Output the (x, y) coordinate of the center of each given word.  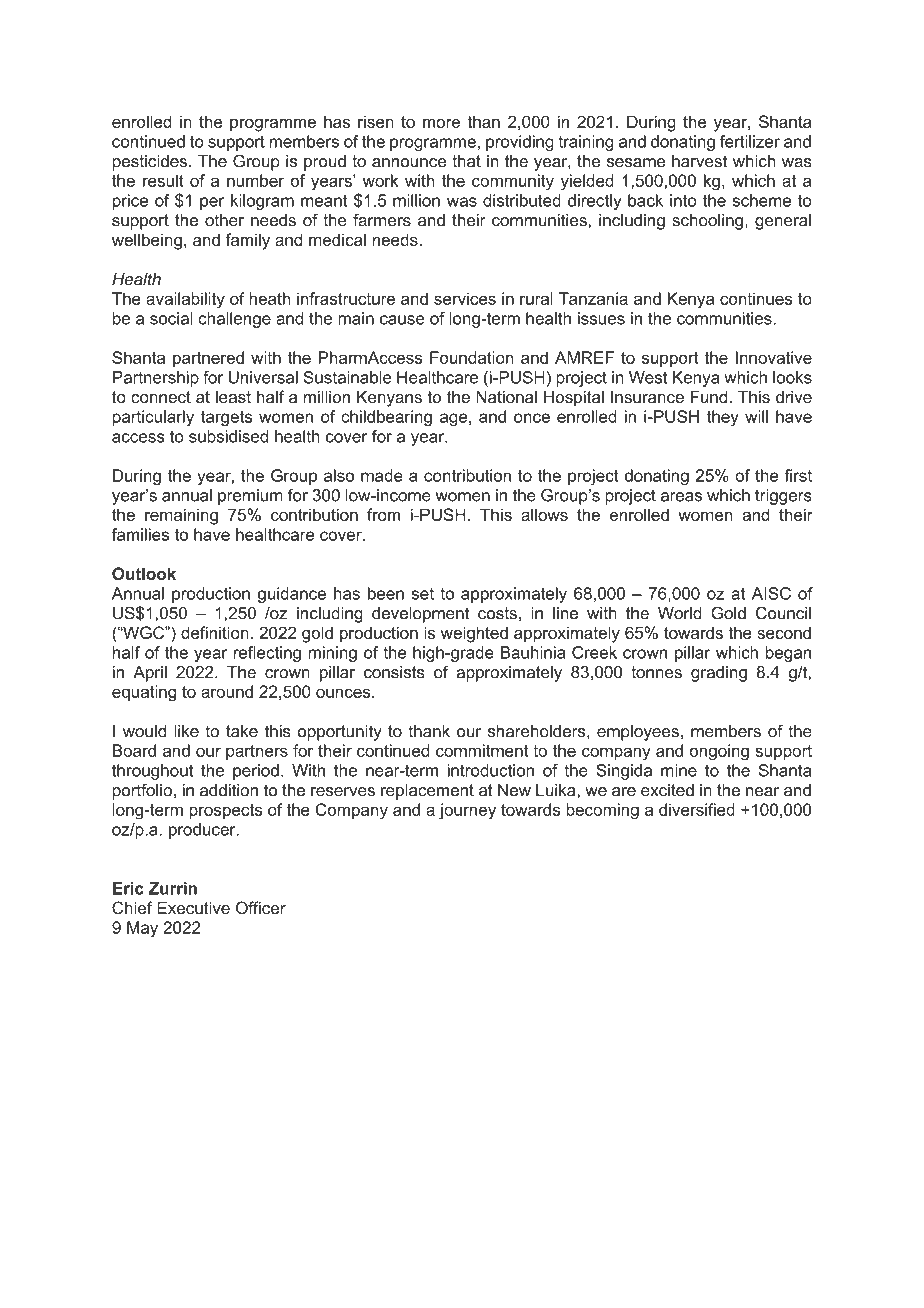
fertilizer (750, 141)
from (383, 514)
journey (467, 811)
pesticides (150, 163)
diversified (697, 809)
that (466, 161)
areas (681, 497)
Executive (193, 907)
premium (250, 497)
